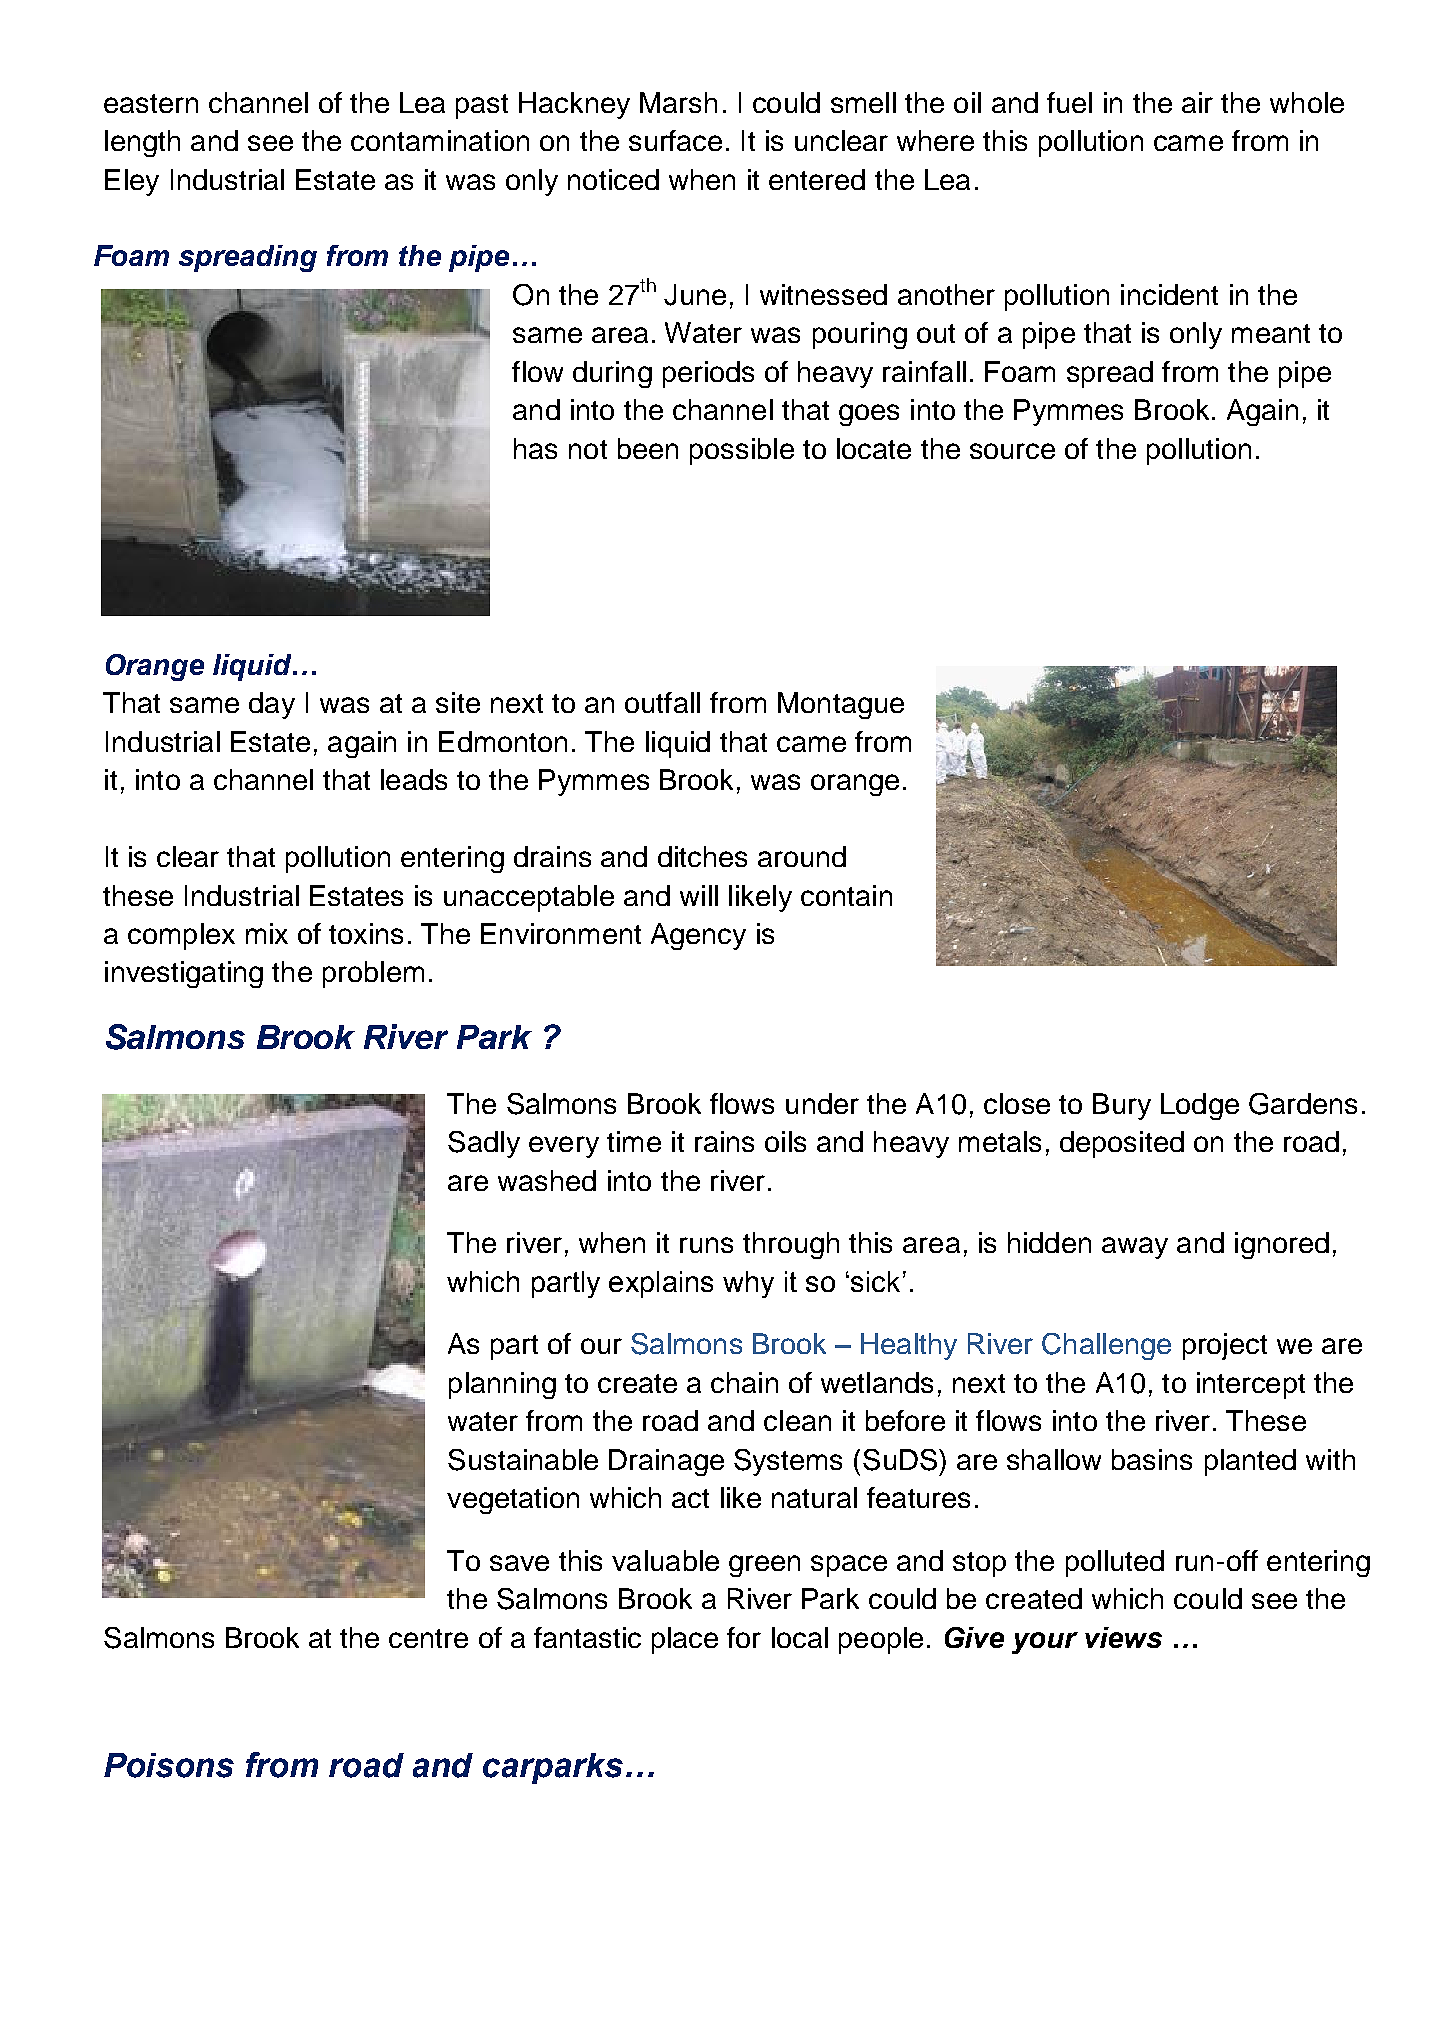  Describe the element at coordinates (169, 1765) in the image. I see `Poisons` at that location.
